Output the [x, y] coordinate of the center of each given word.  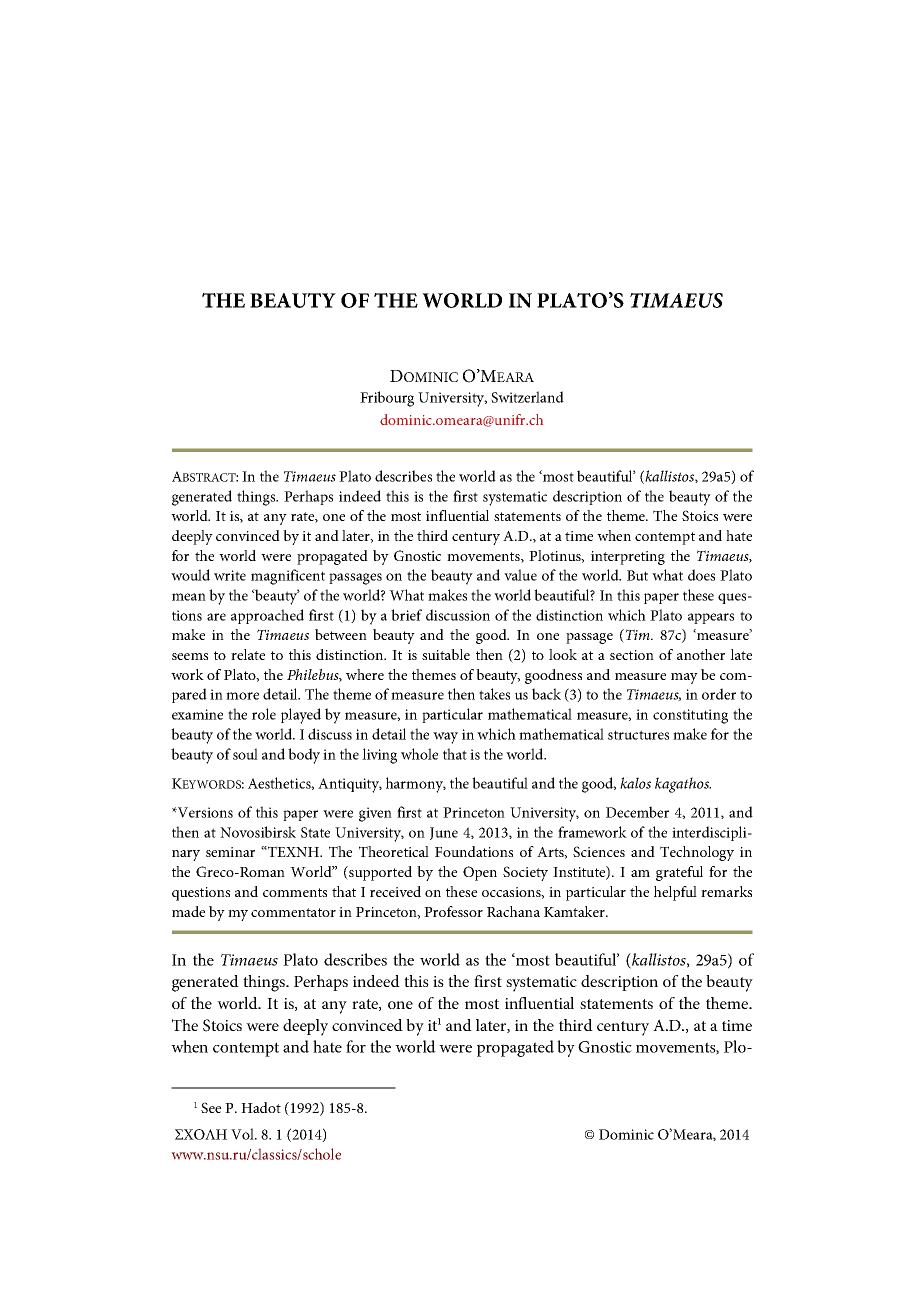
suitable [446, 654]
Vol [243, 1134]
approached [267, 616]
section [632, 655]
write [230, 575]
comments [295, 892]
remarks [726, 891]
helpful [675, 893]
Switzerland [527, 397]
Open [480, 873]
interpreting [628, 558]
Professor [453, 911]
